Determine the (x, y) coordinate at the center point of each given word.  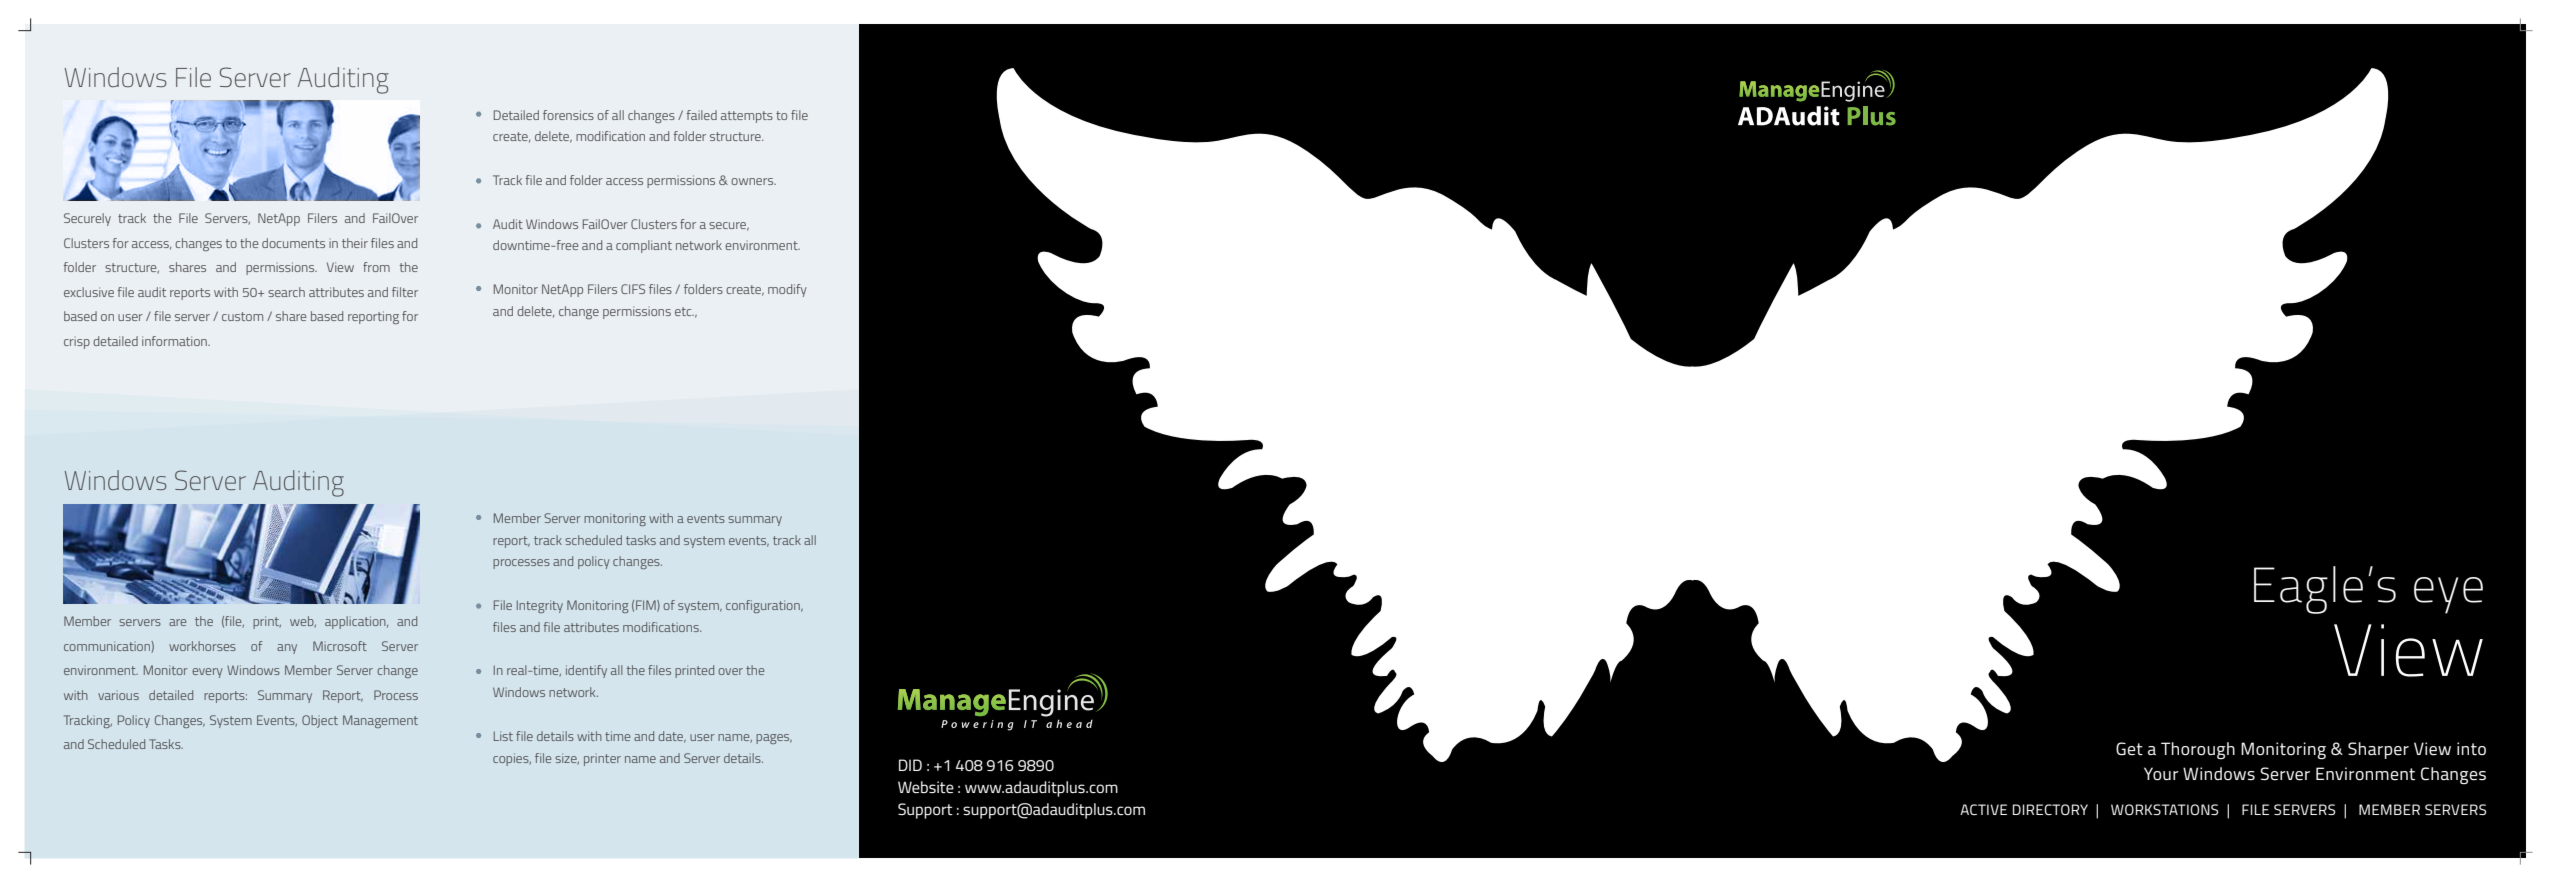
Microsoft (340, 646)
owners (753, 181)
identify (586, 671)
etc (684, 311)
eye (2448, 595)
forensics (568, 115)
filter (405, 292)
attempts (747, 117)
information (175, 341)
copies (512, 759)
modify (787, 290)
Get (2129, 749)
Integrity (540, 606)
